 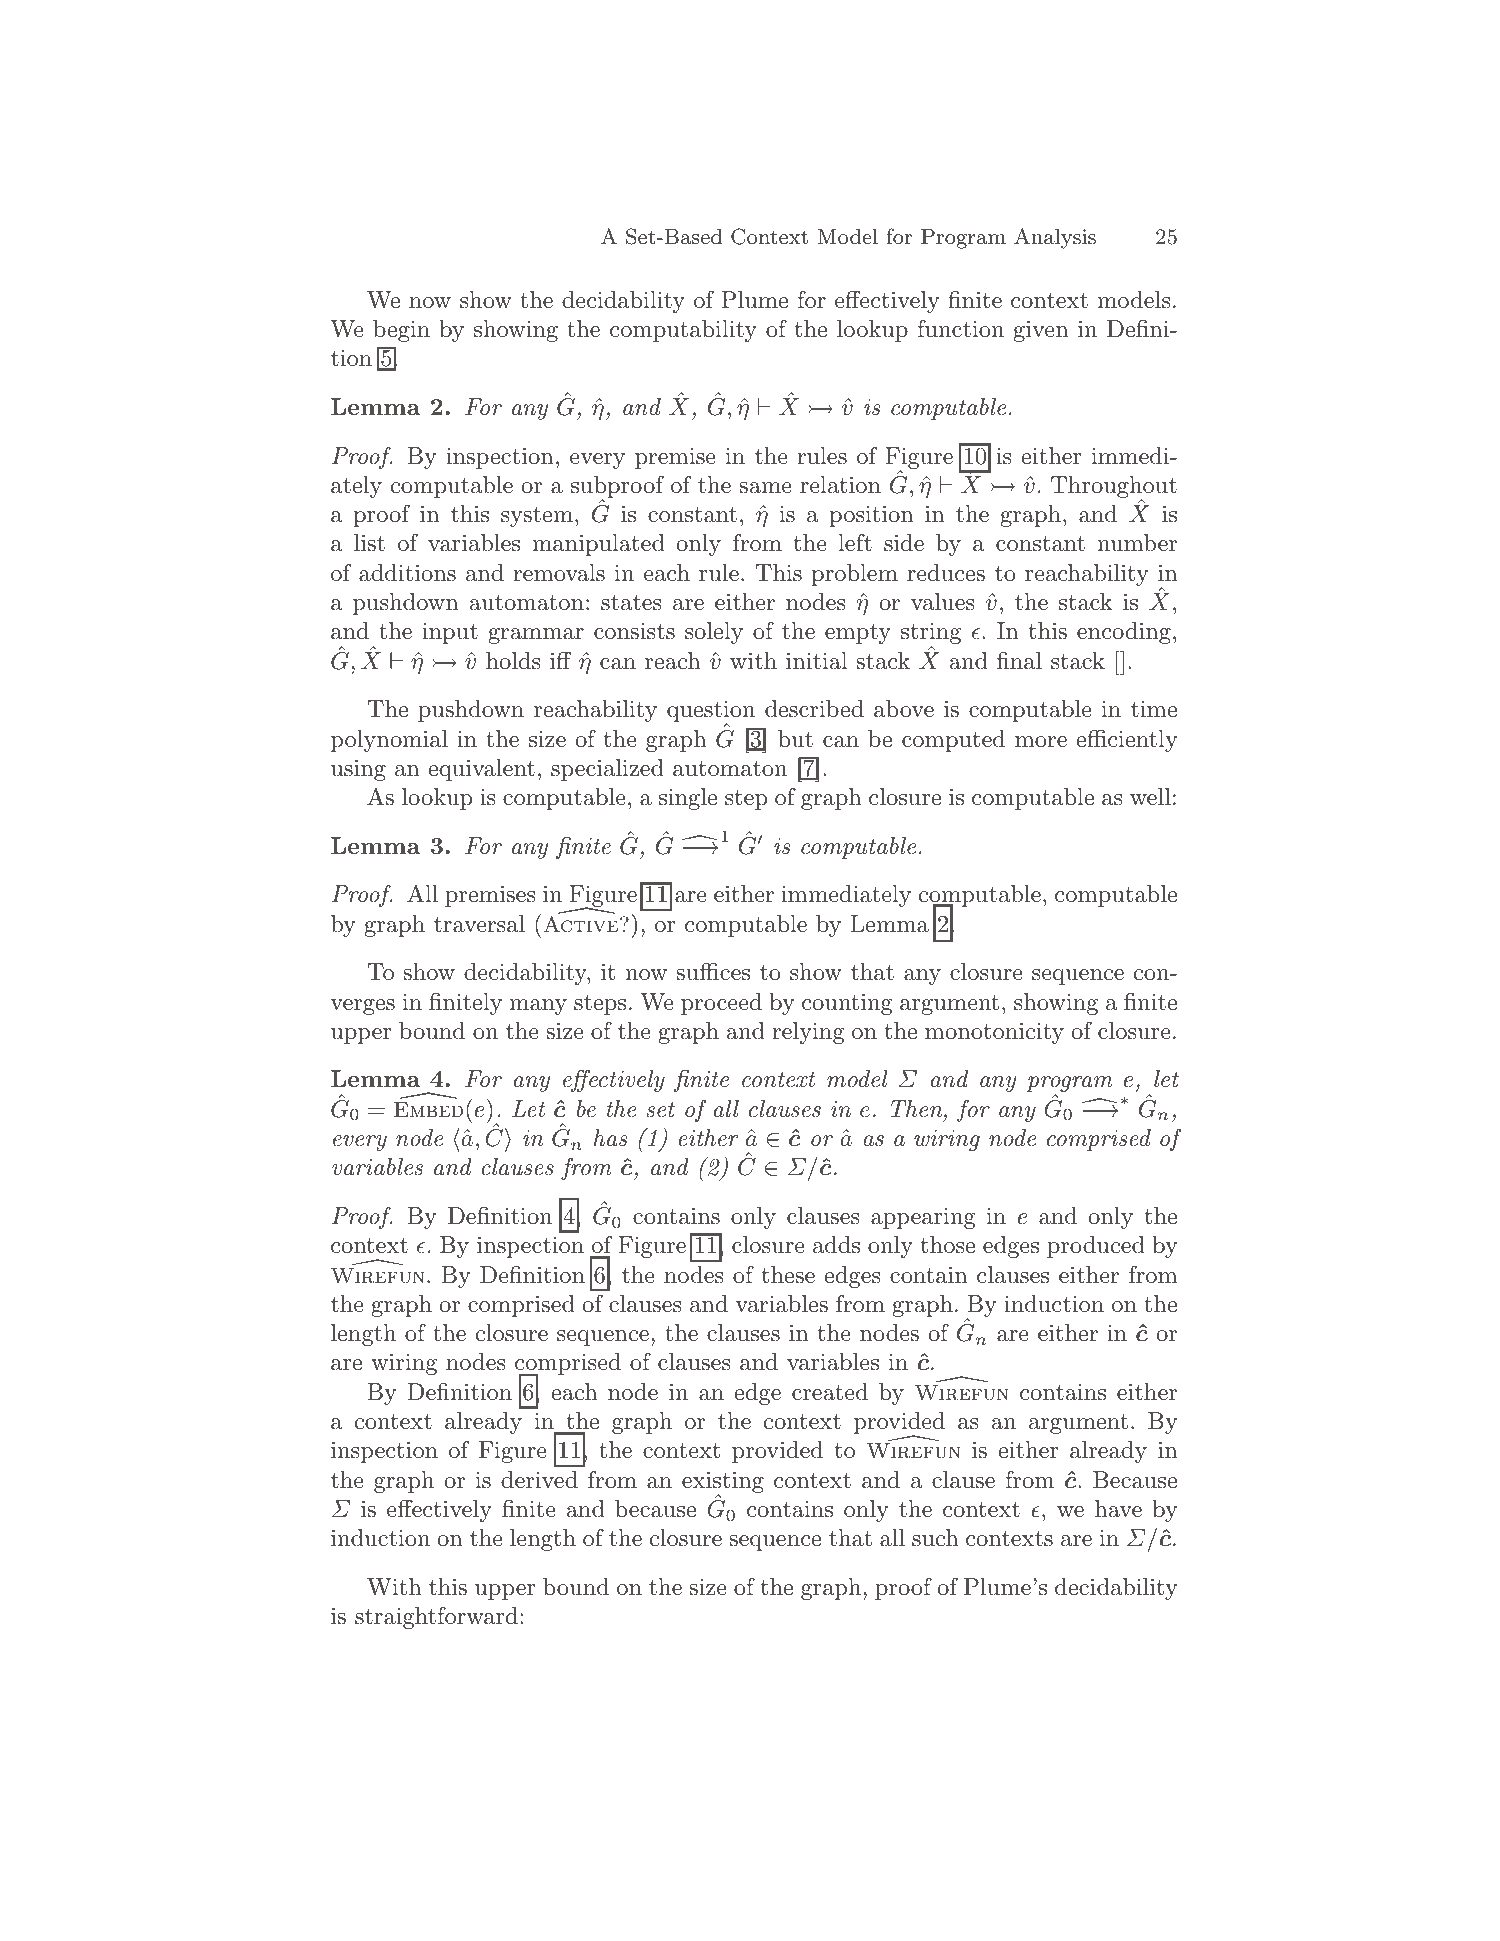 What do you see at coordinates (436, 1618) in the image?
I see `straightforward` at bounding box center [436, 1618].
